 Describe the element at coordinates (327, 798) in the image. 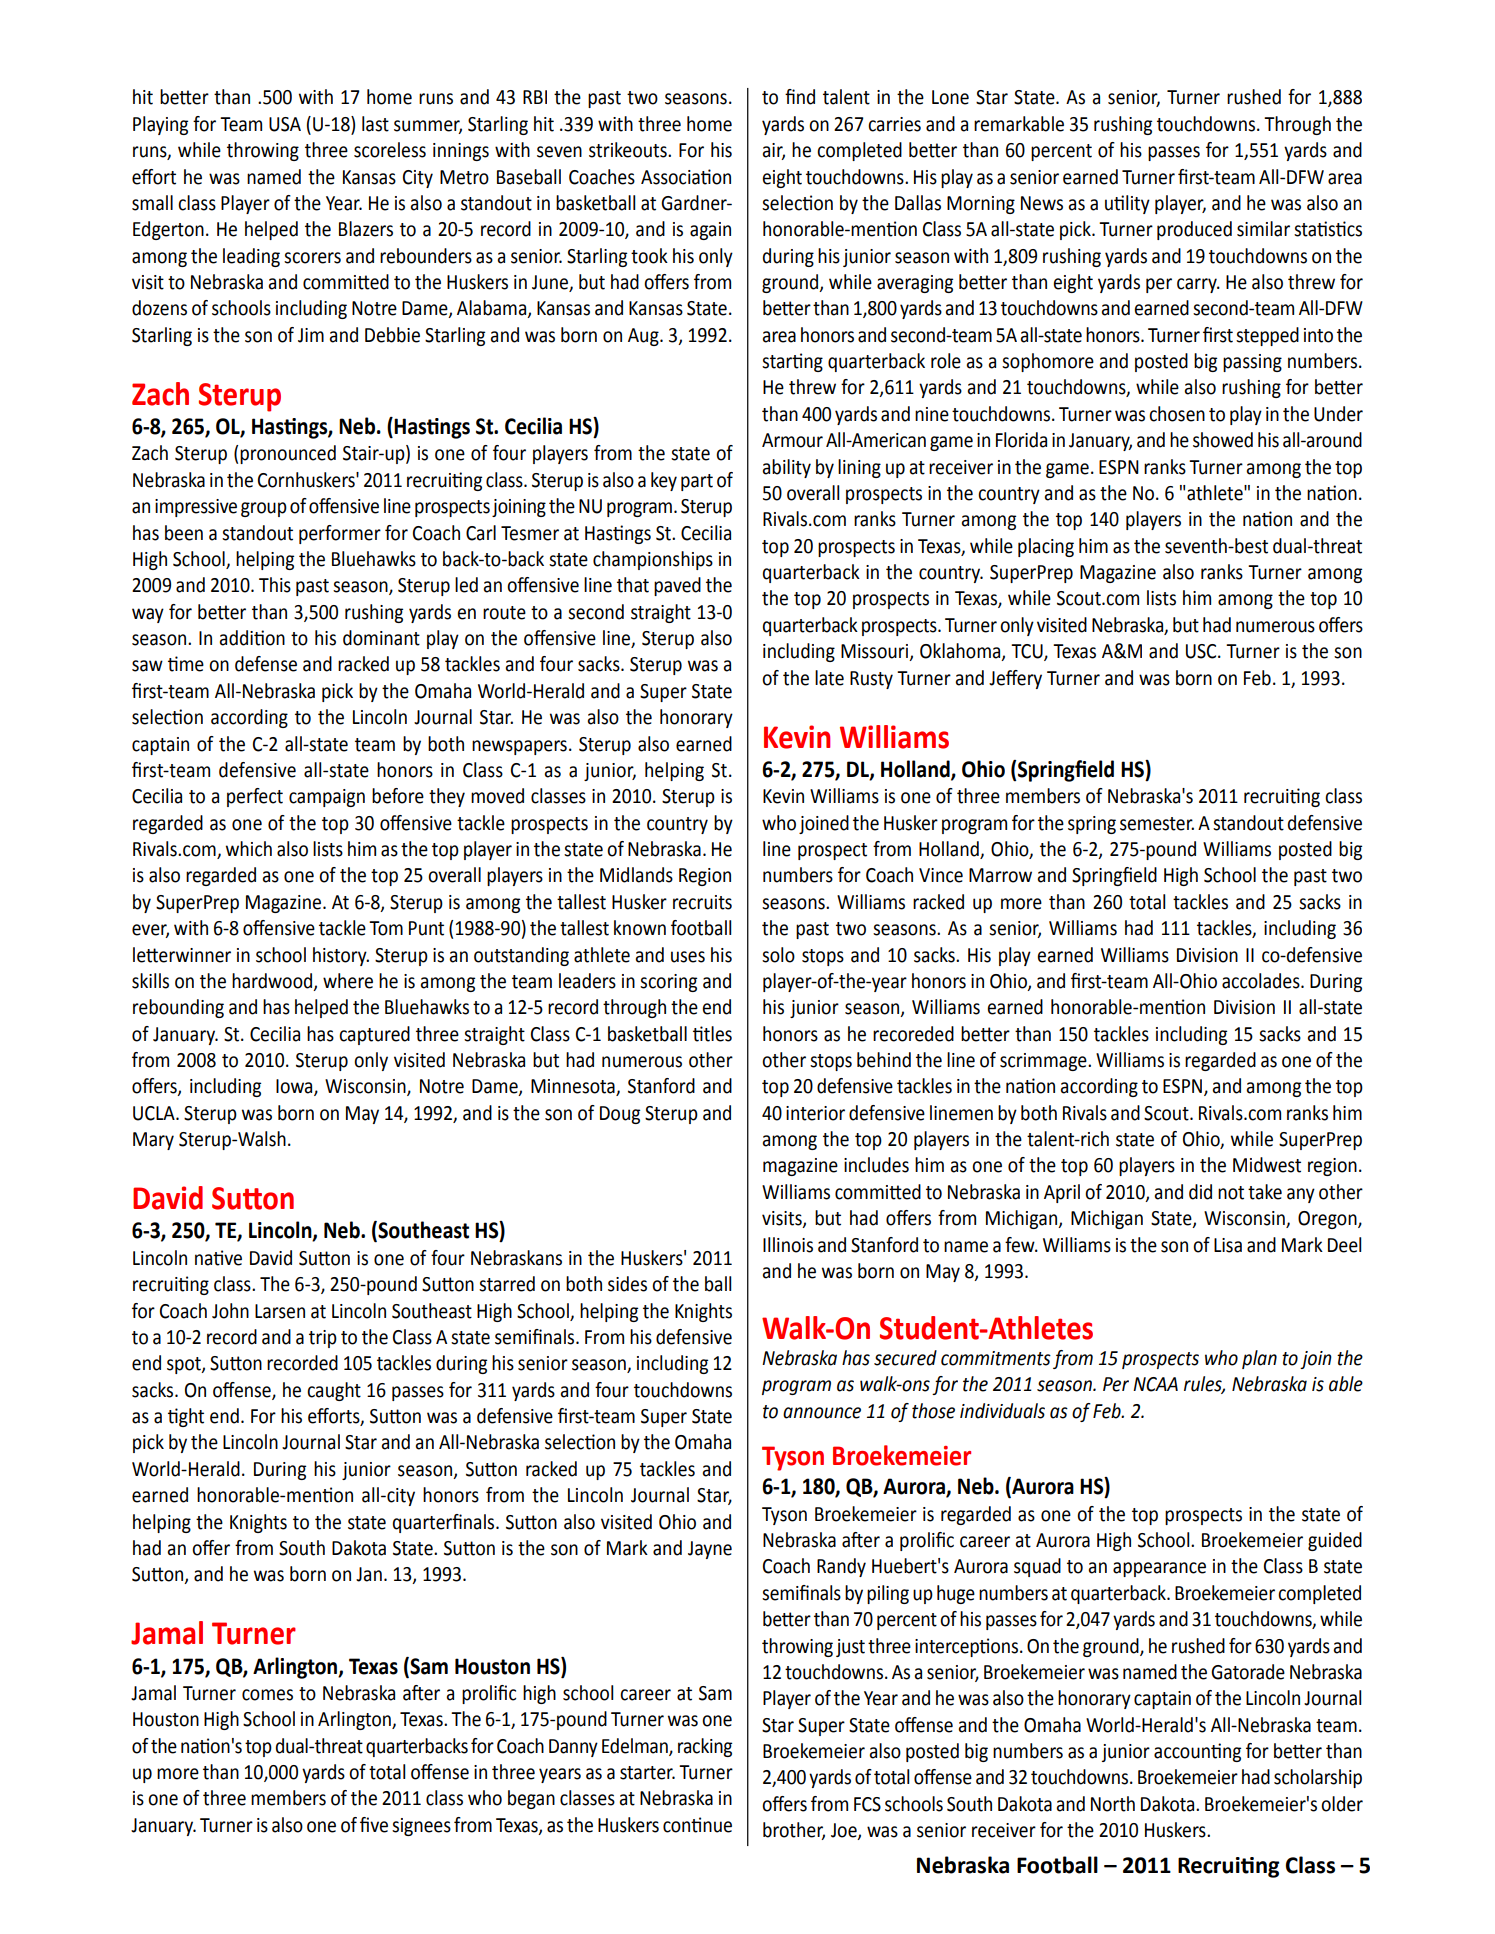

I see `campaign` at that location.
